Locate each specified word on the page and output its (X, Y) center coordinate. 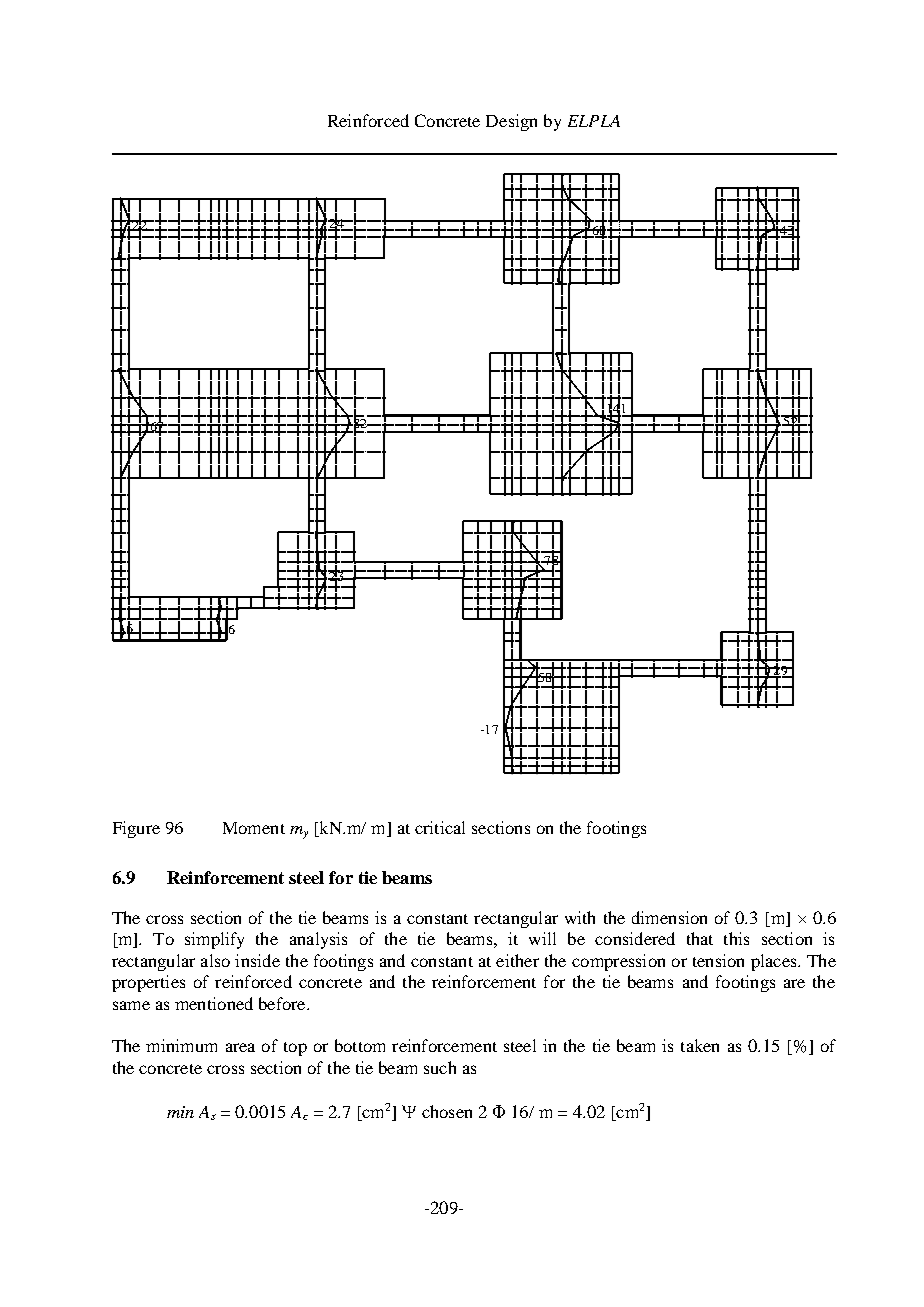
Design (511, 122)
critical (440, 827)
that (700, 938)
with (580, 917)
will (542, 938)
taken (700, 1045)
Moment (254, 828)
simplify (214, 940)
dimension (669, 917)
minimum (181, 1045)
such (440, 1067)
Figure (136, 829)
